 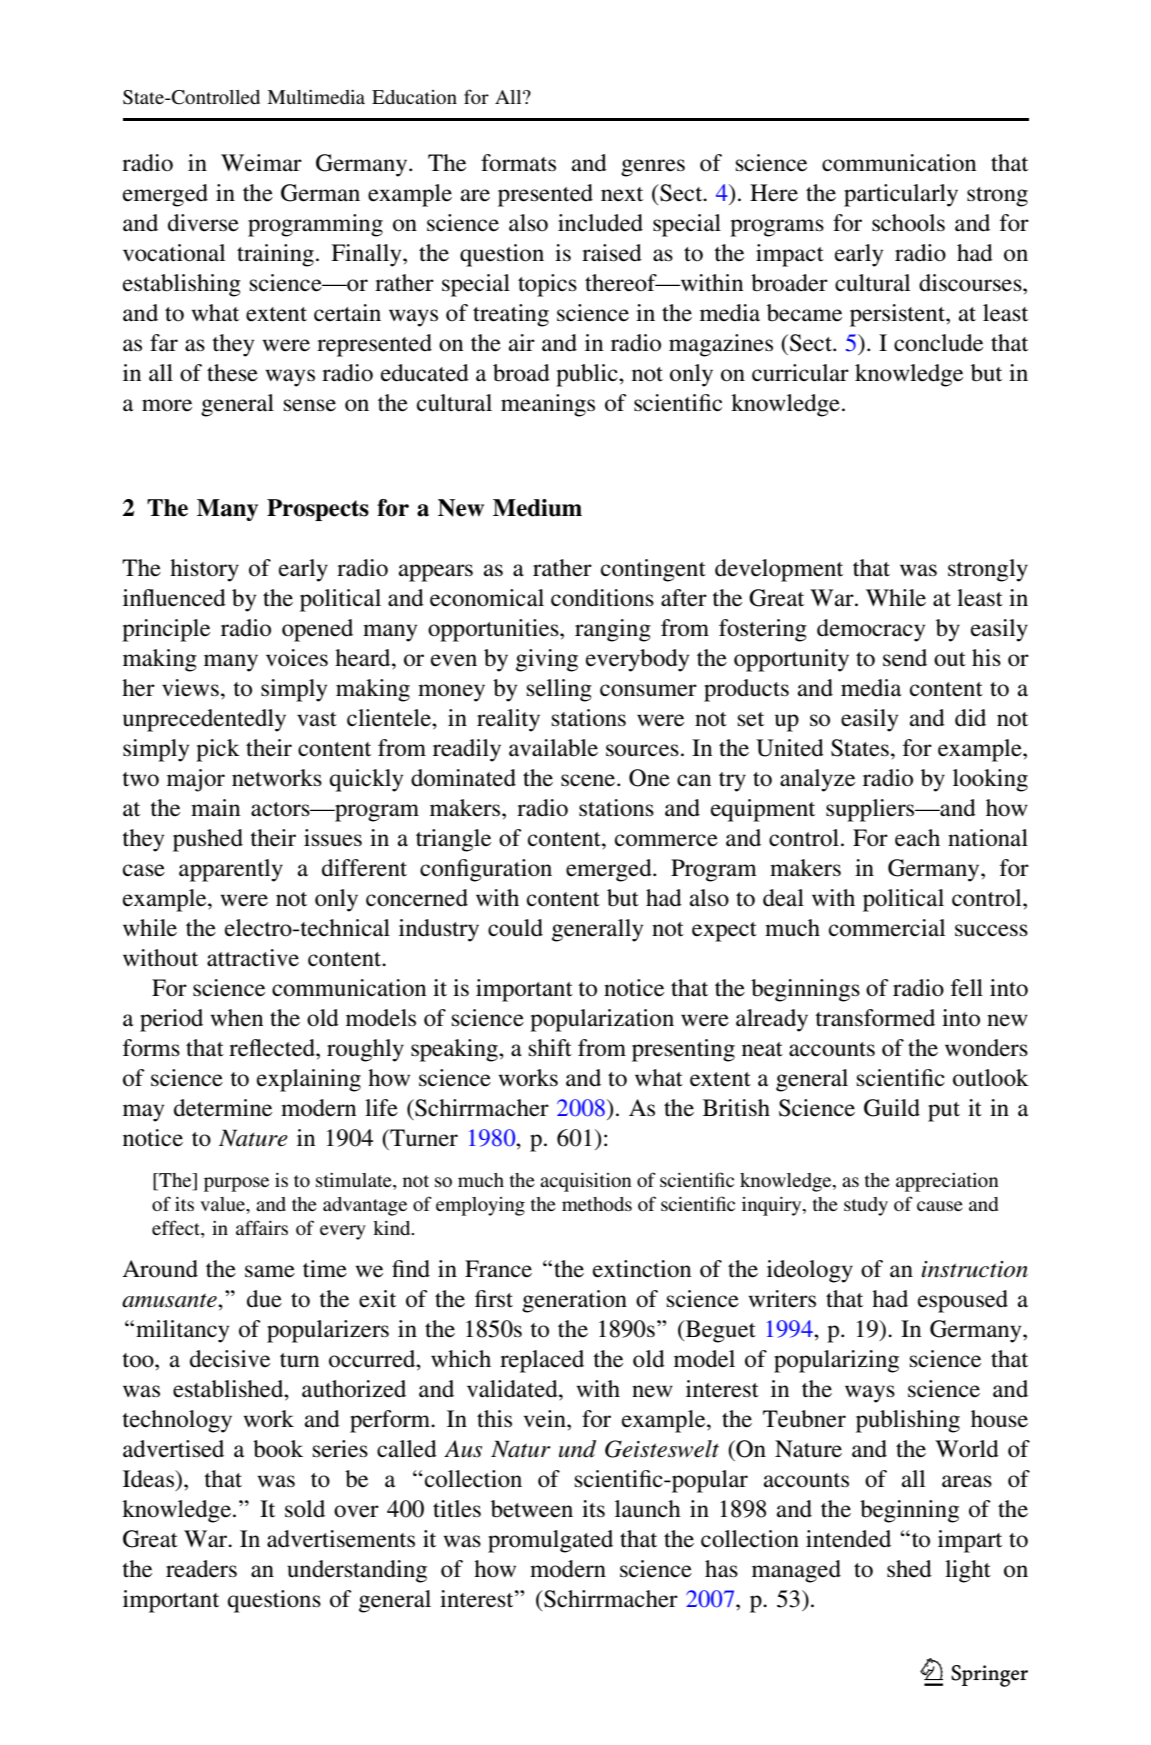 What do you see at coordinates (892, 1108) in the page?
I see `Guild` at bounding box center [892, 1108].
